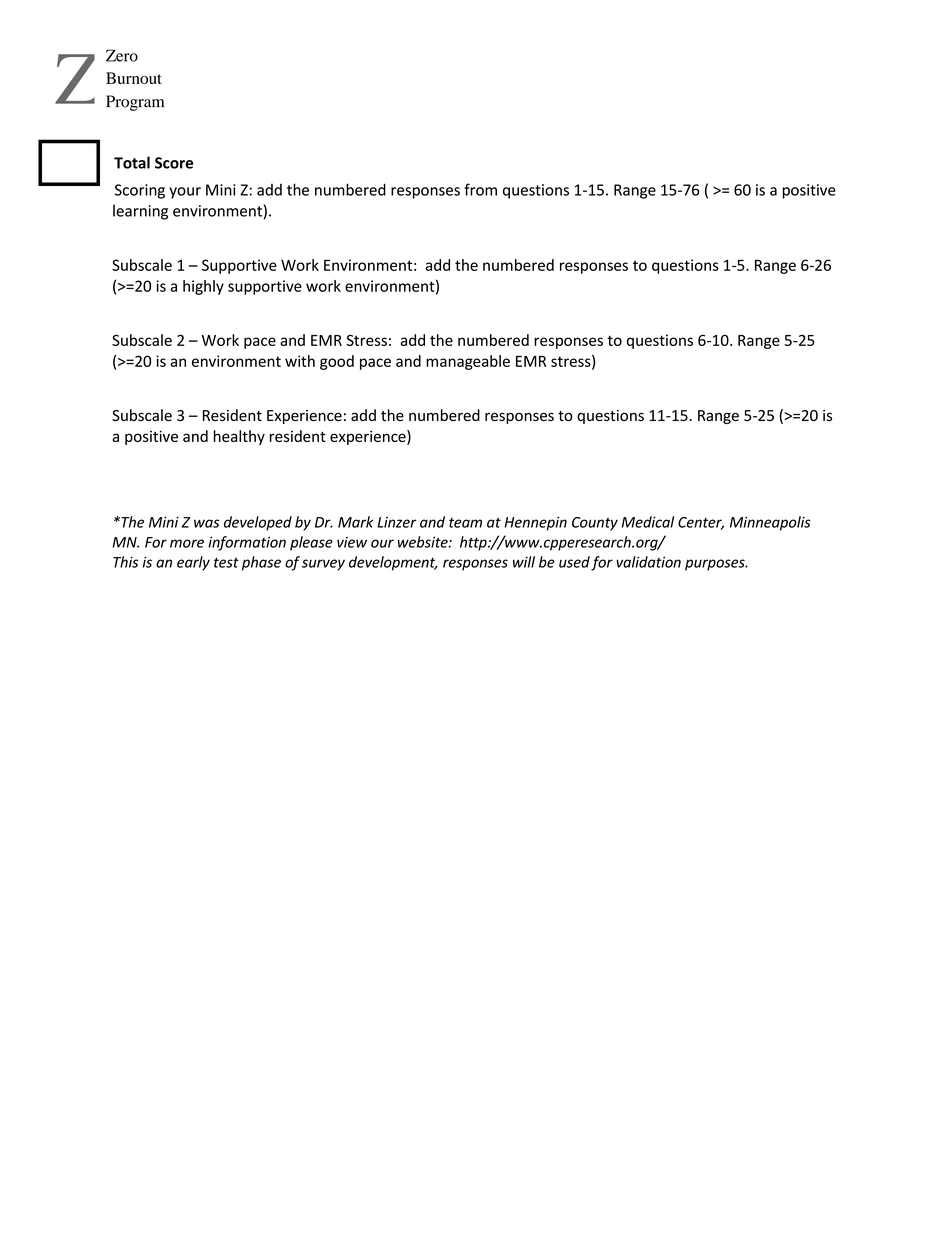 The image size is (952, 1233). What do you see at coordinates (480, 189) in the screenshot?
I see `from` at bounding box center [480, 189].
